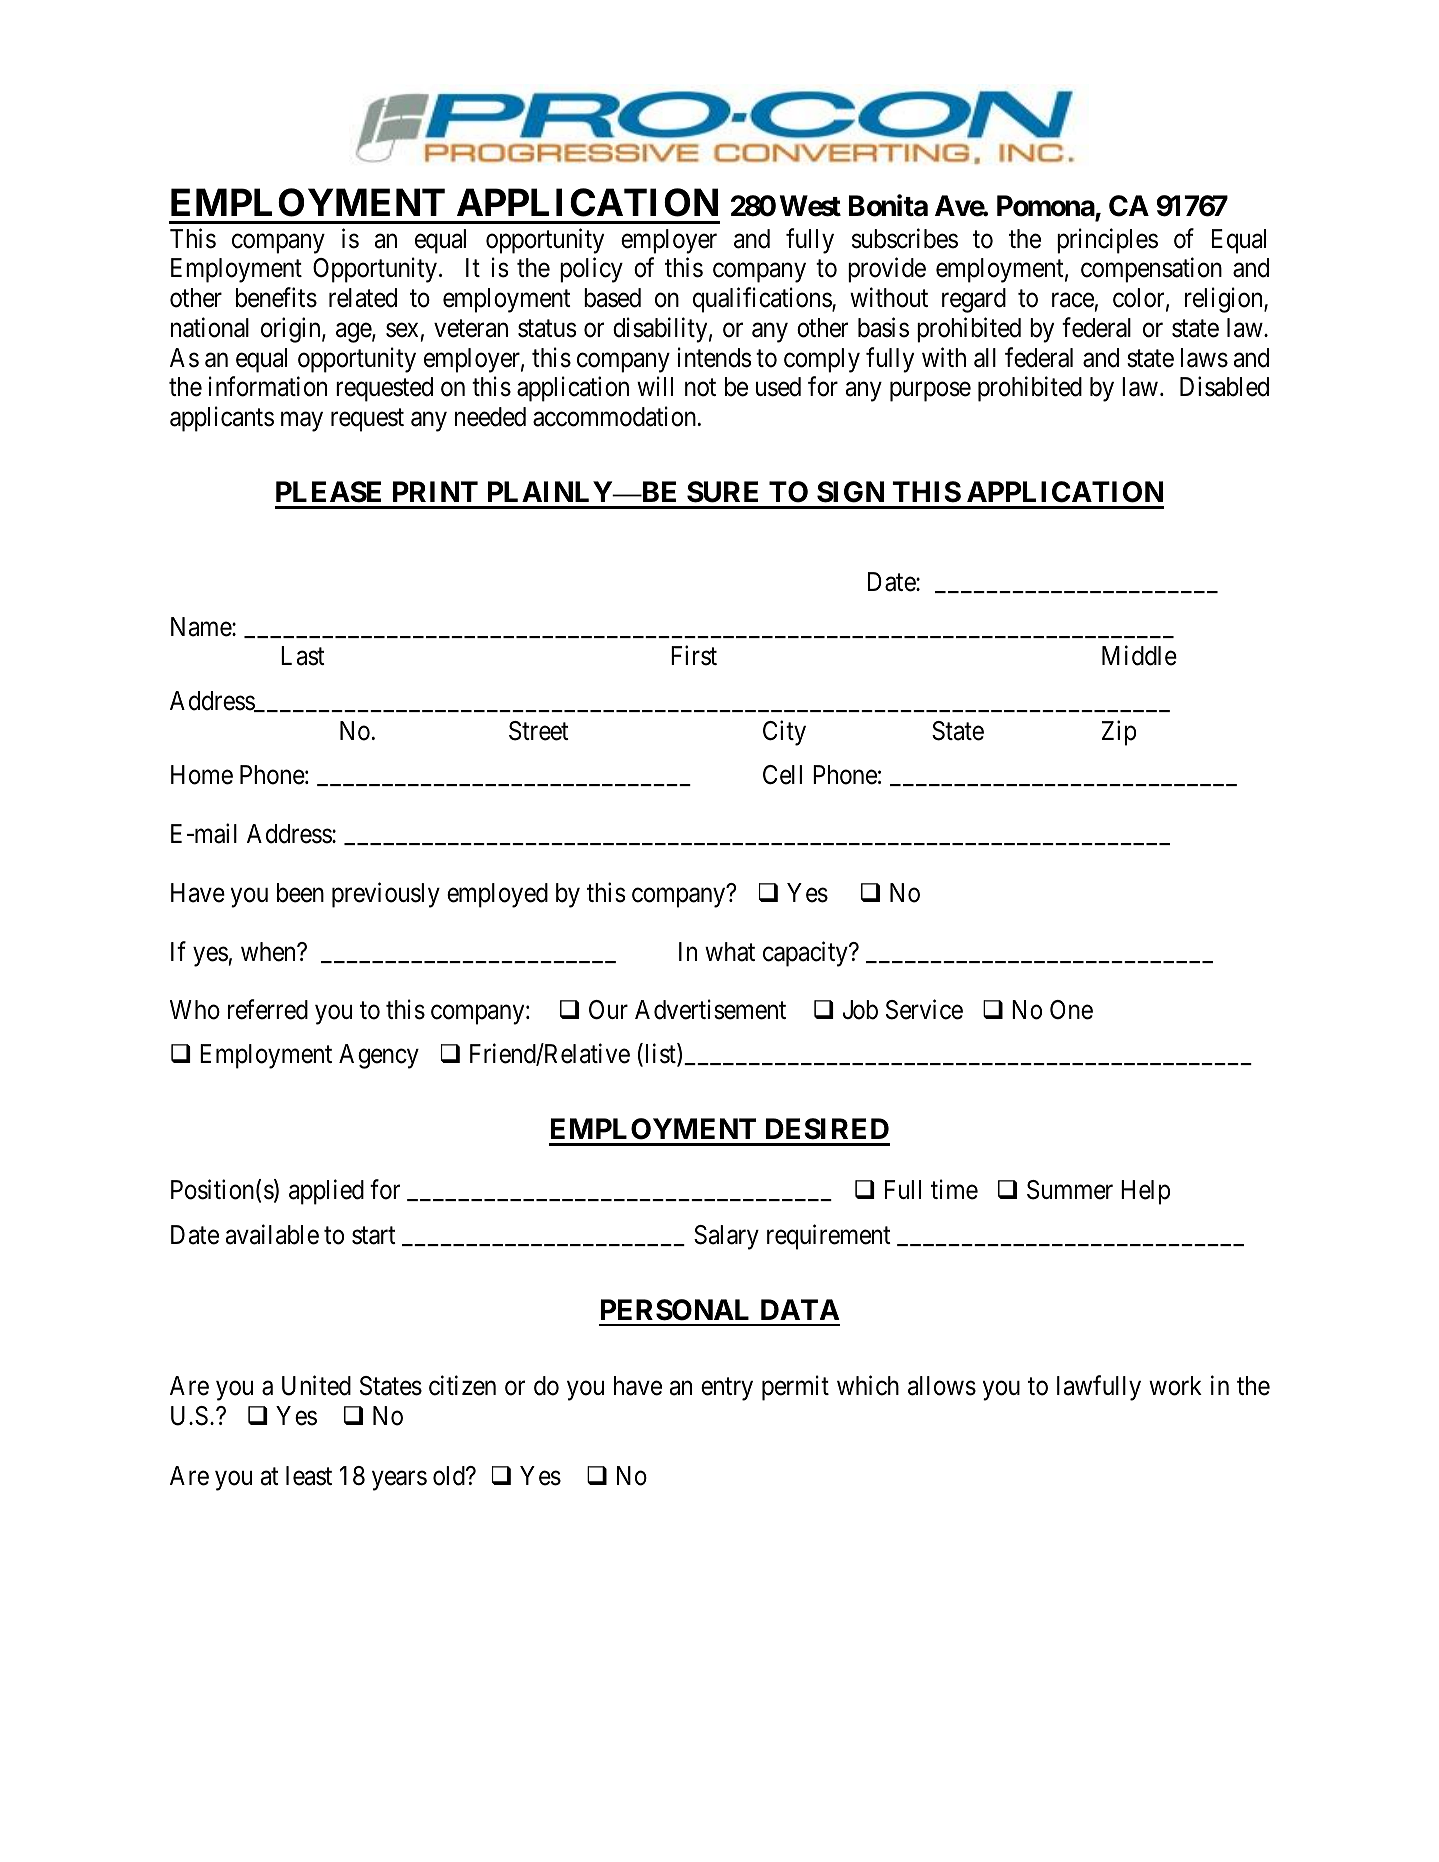 The image size is (1439, 1862). I want to click on qualifications, so click(763, 300).
